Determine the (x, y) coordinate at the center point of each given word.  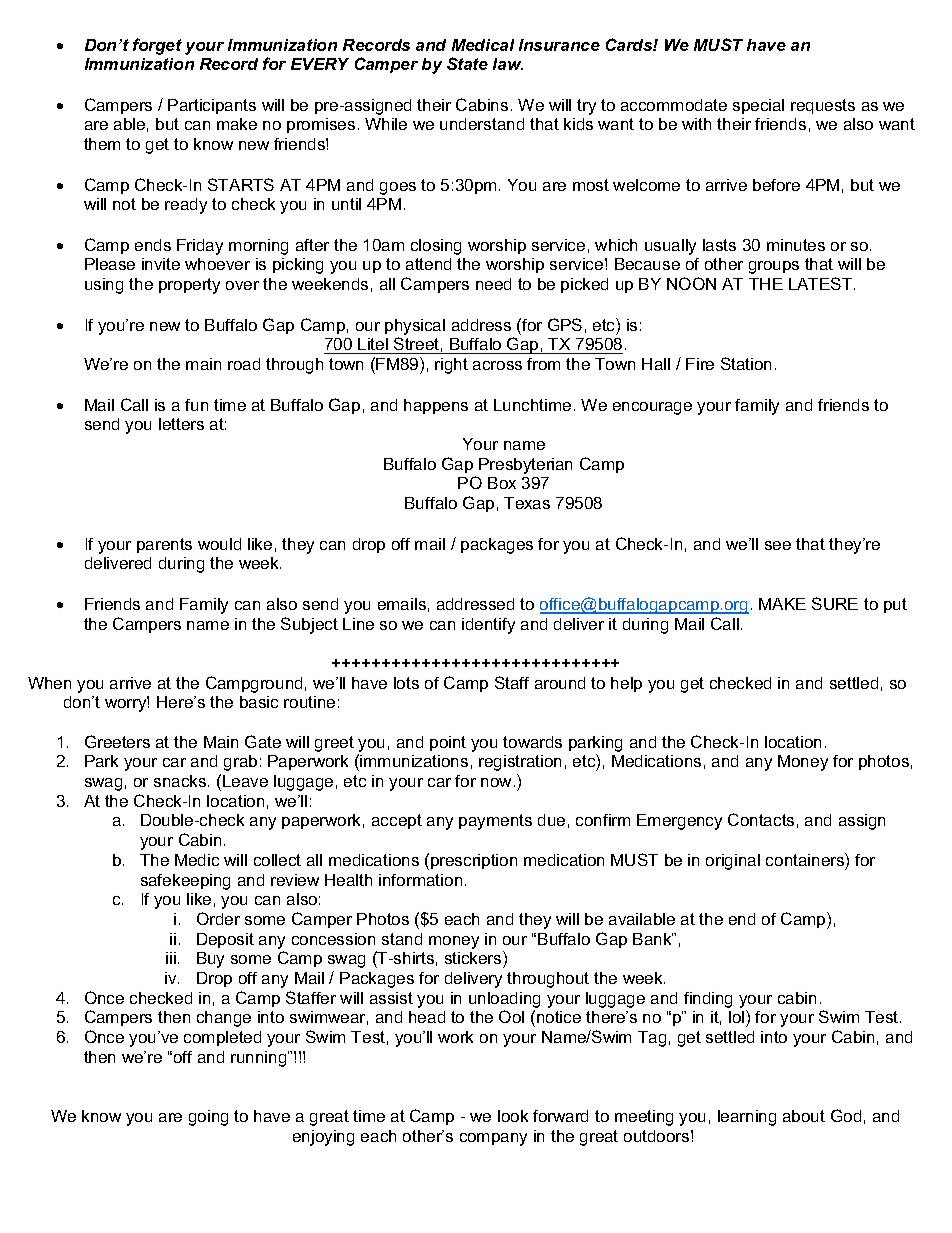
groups (774, 267)
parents (164, 545)
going (208, 1118)
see (778, 545)
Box (502, 483)
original (733, 862)
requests (823, 106)
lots (406, 683)
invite (161, 264)
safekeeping (185, 882)
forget (157, 46)
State (467, 63)
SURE (835, 603)
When (49, 683)
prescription (474, 861)
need (493, 284)
